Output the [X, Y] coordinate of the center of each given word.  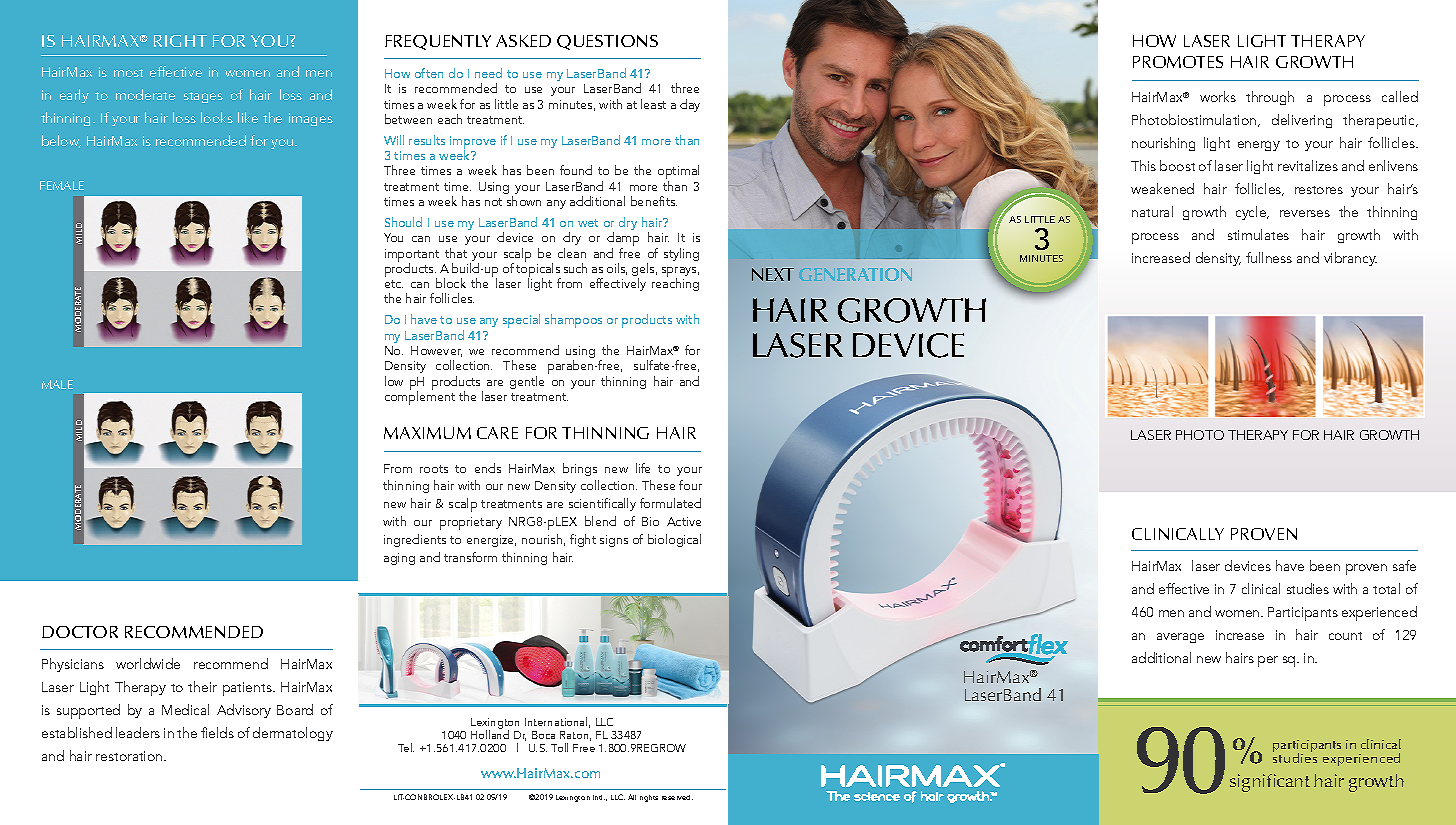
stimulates [1258, 234]
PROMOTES [1178, 62]
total [1386, 588]
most [128, 73]
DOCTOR [80, 632]
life [643, 468]
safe [1404, 565]
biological [674, 540]
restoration [130, 756]
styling [681, 254]
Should [403, 222]
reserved [677, 797]
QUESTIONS [607, 42]
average [1180, 638]
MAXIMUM [427, 433]
